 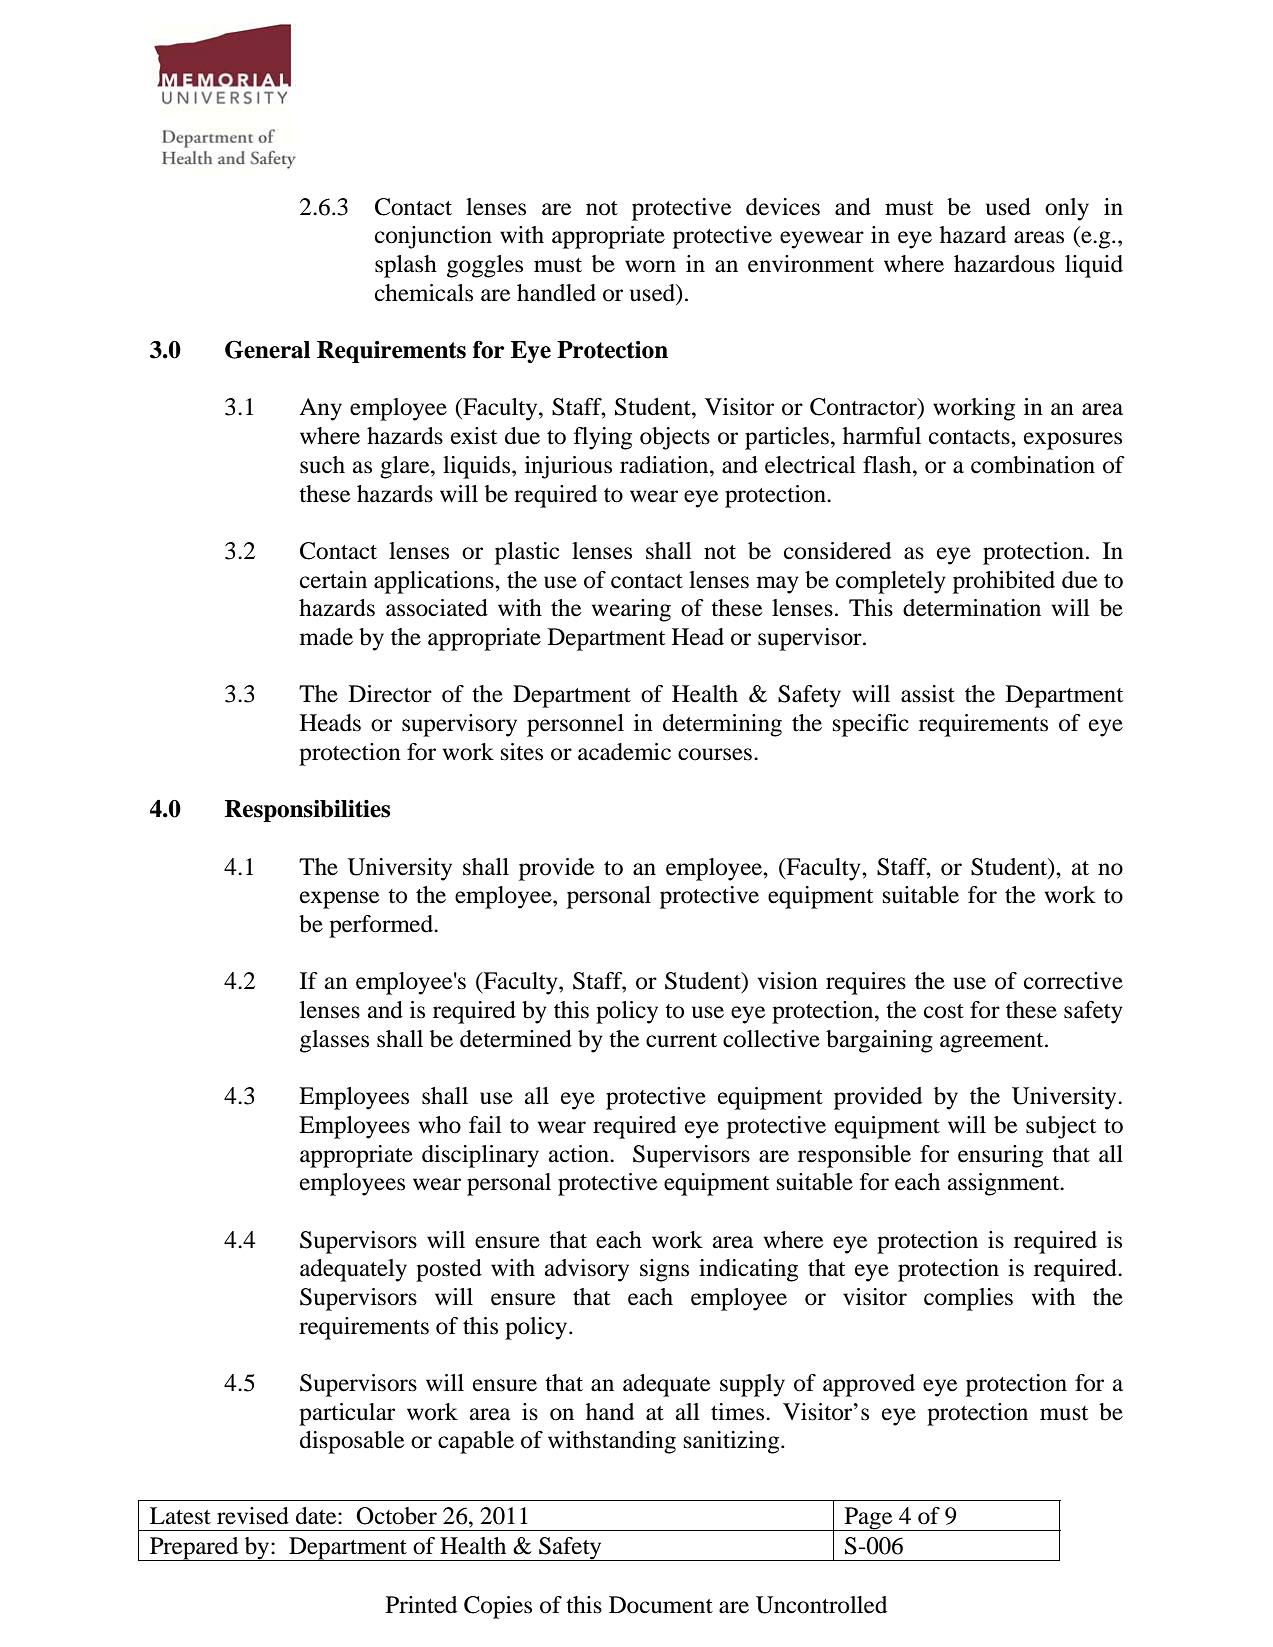 I want to click on assignment, so click(x=1005, y=1184).
